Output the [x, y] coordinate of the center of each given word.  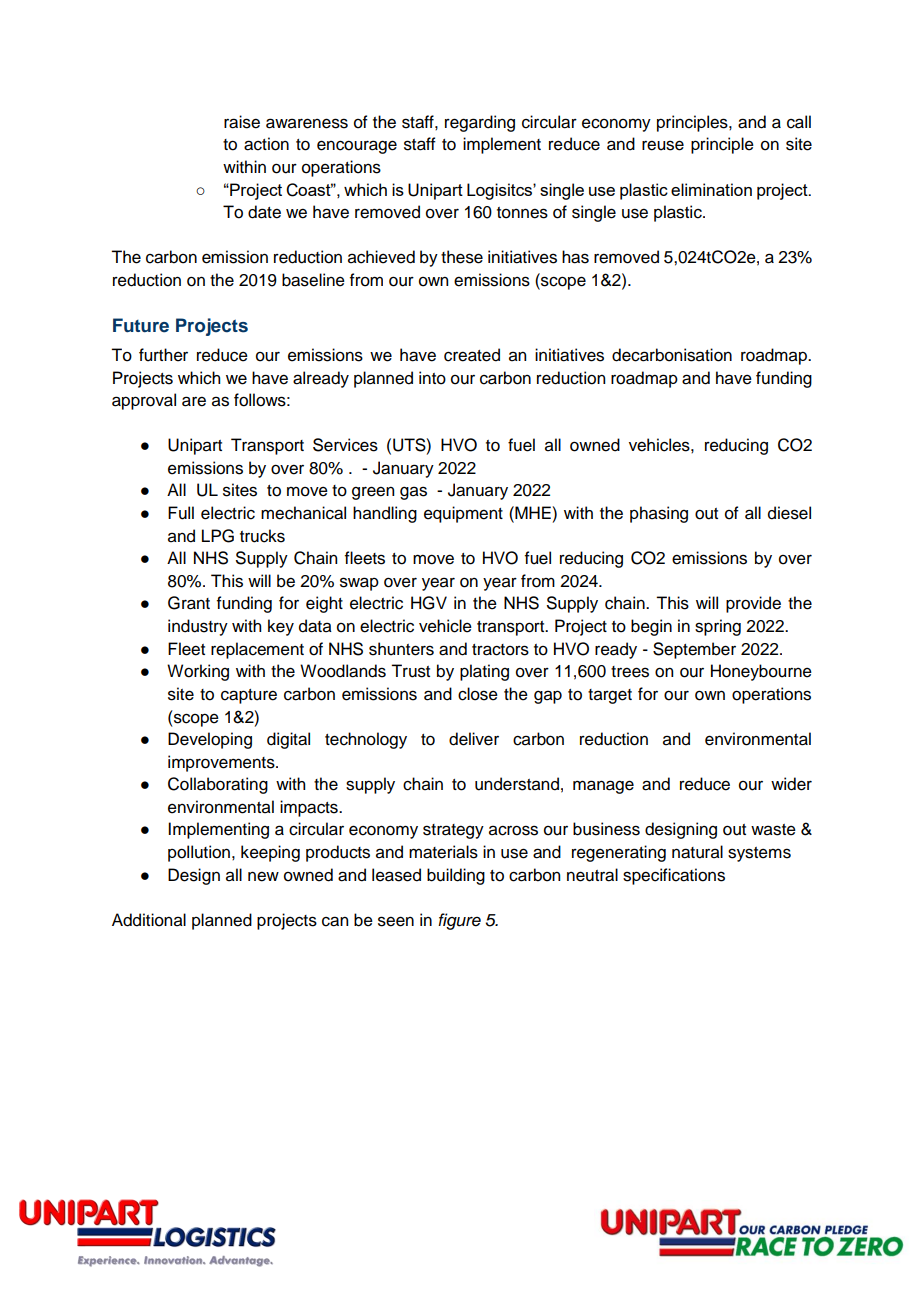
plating [484, 672]
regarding [480, 123]
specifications [674, 876]
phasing [659, 514]
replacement [257, 650]
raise [242, 122]
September [694, 650]
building [456, 876]
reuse [663, 145]
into [432, 378]
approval [144, 401]
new [263, 876]
